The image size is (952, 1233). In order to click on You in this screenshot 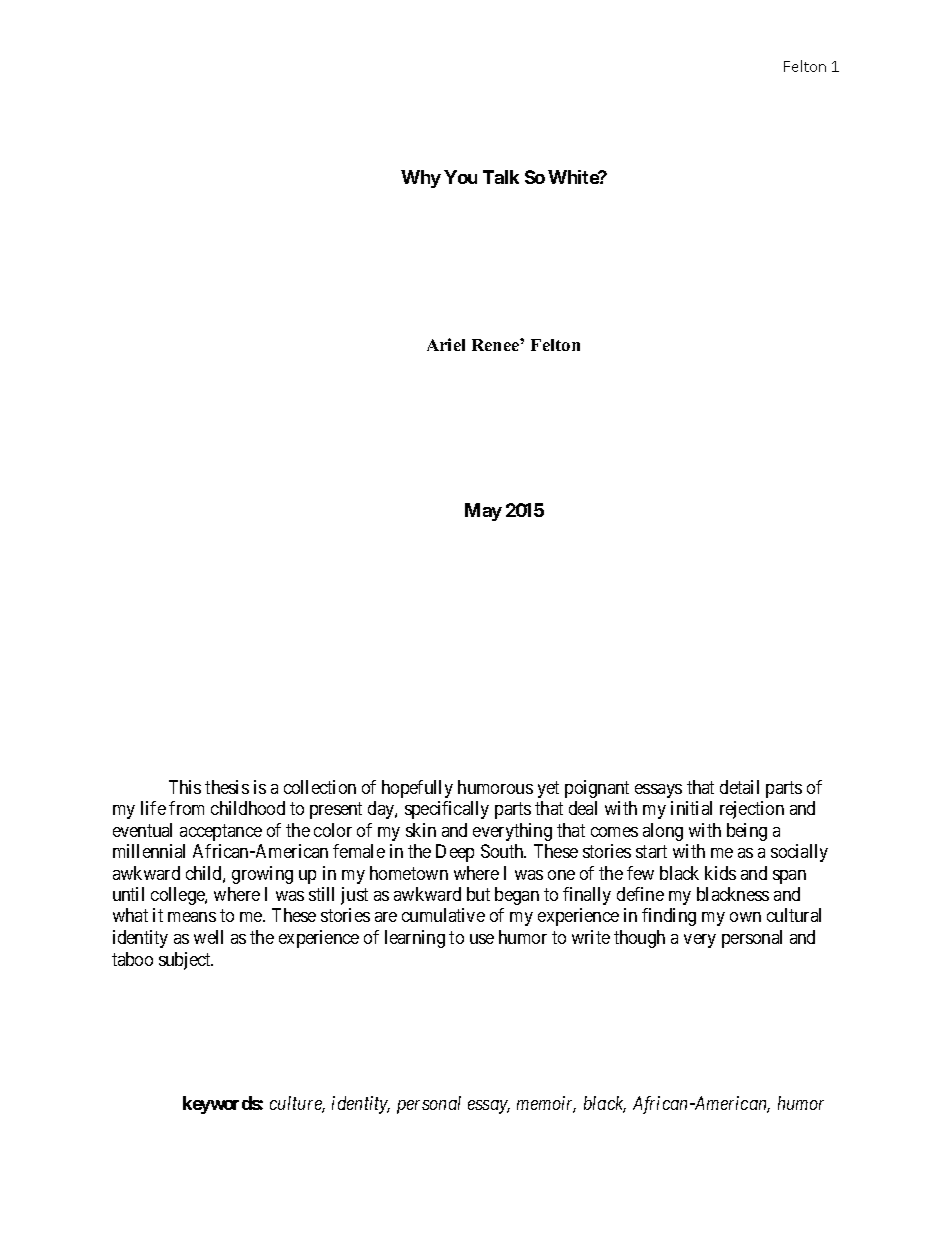, I will do `click(460, 177)`.
